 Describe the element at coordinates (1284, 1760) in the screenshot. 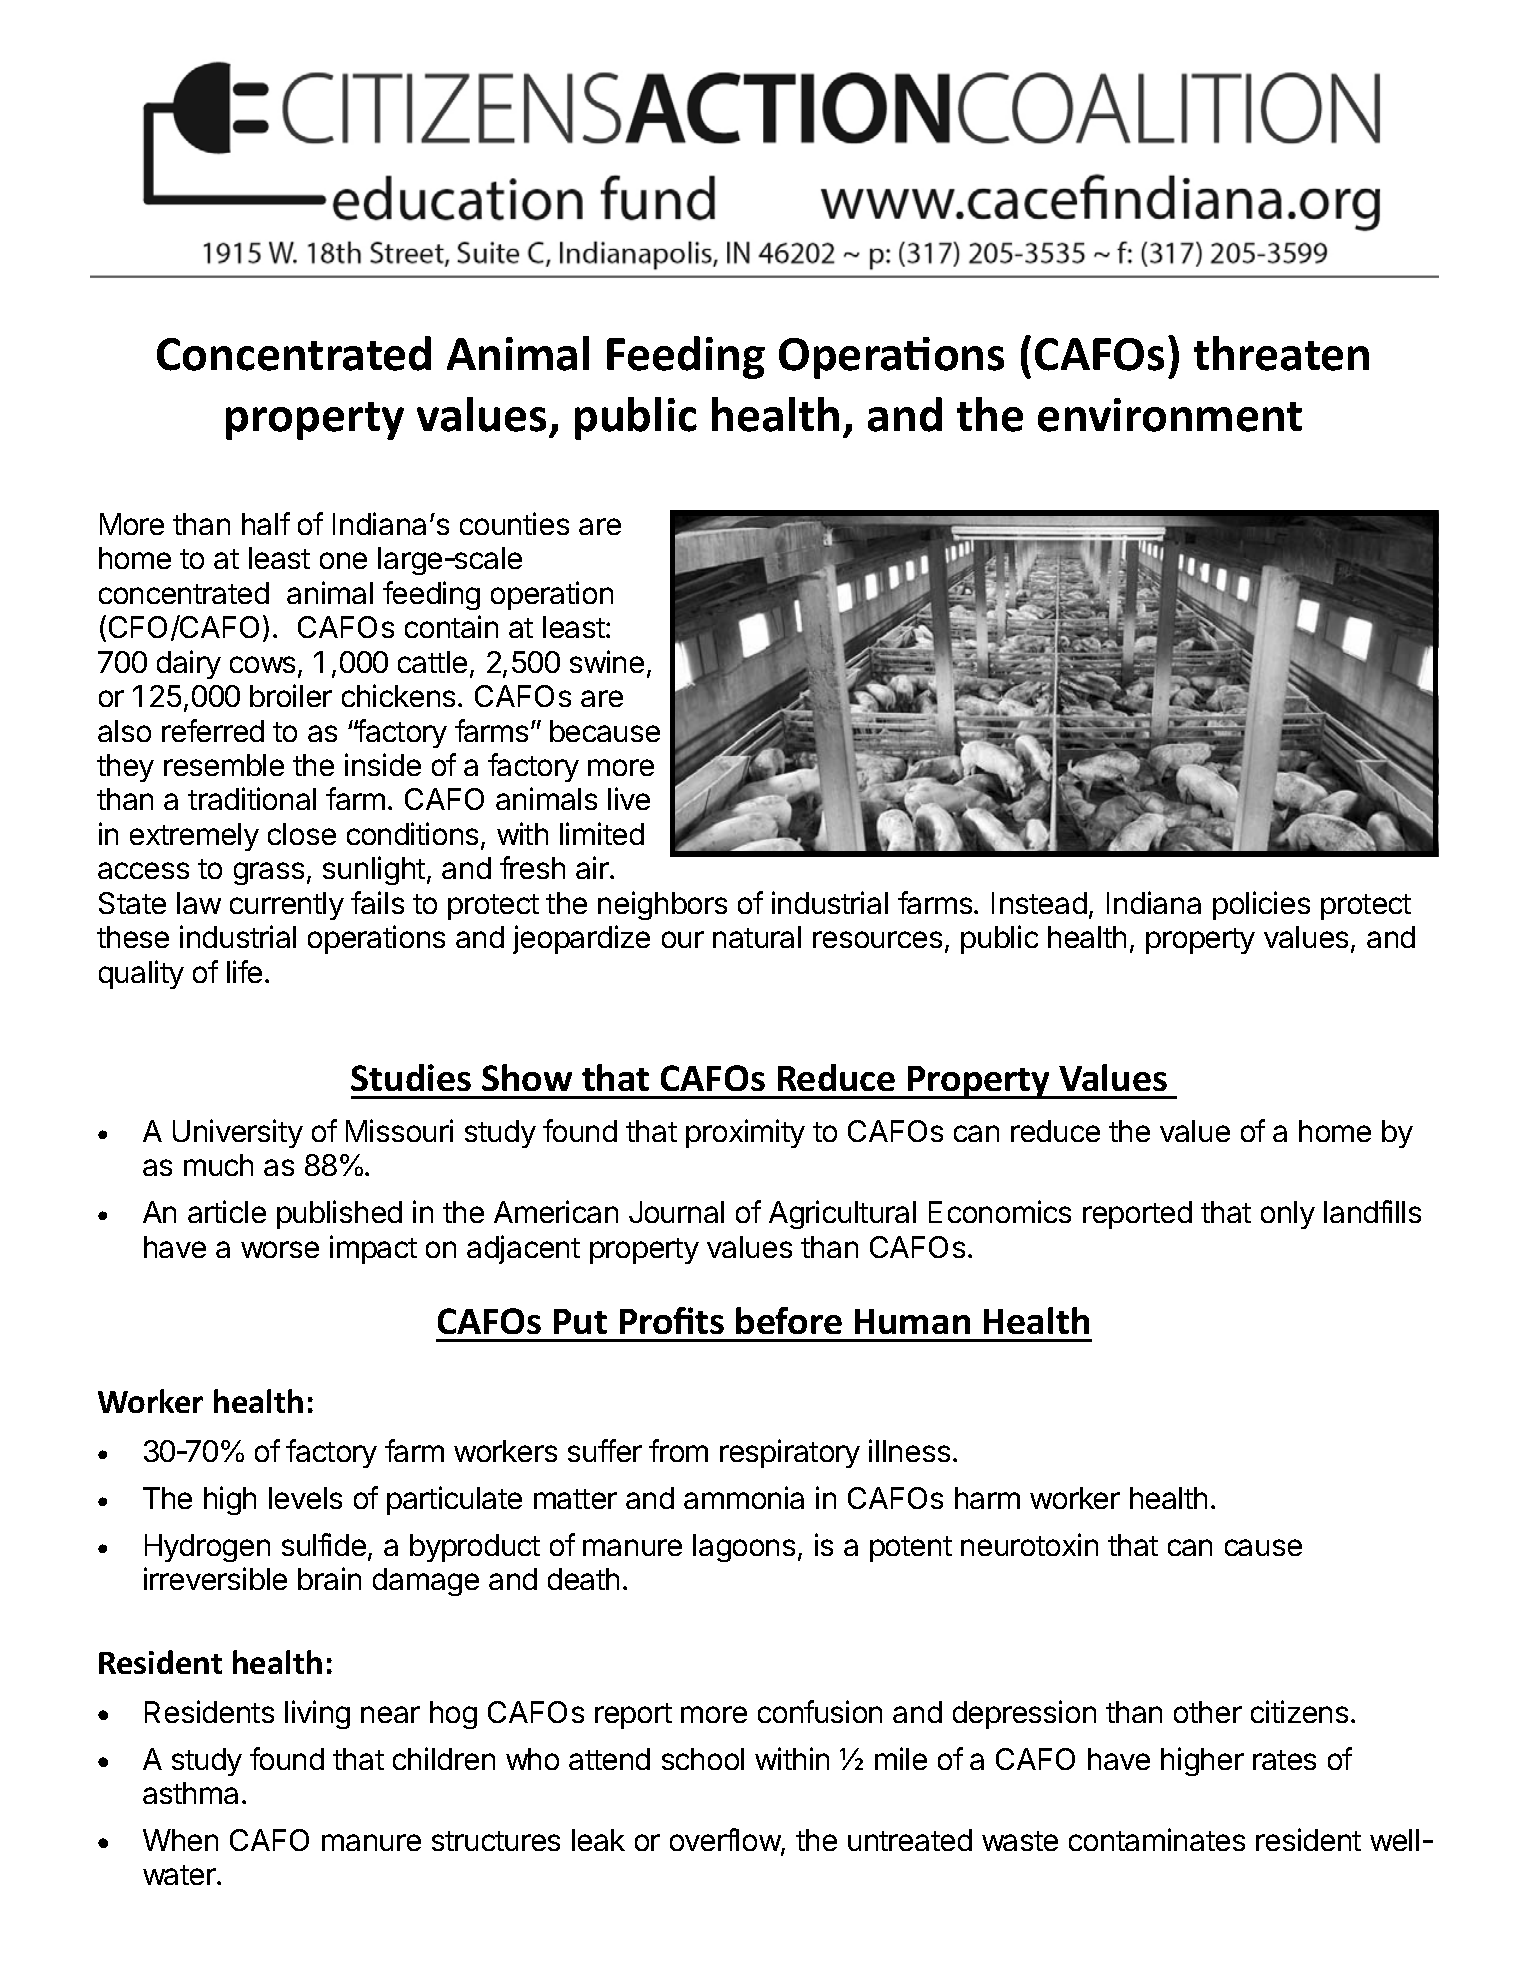

I see `rates` at that location.
